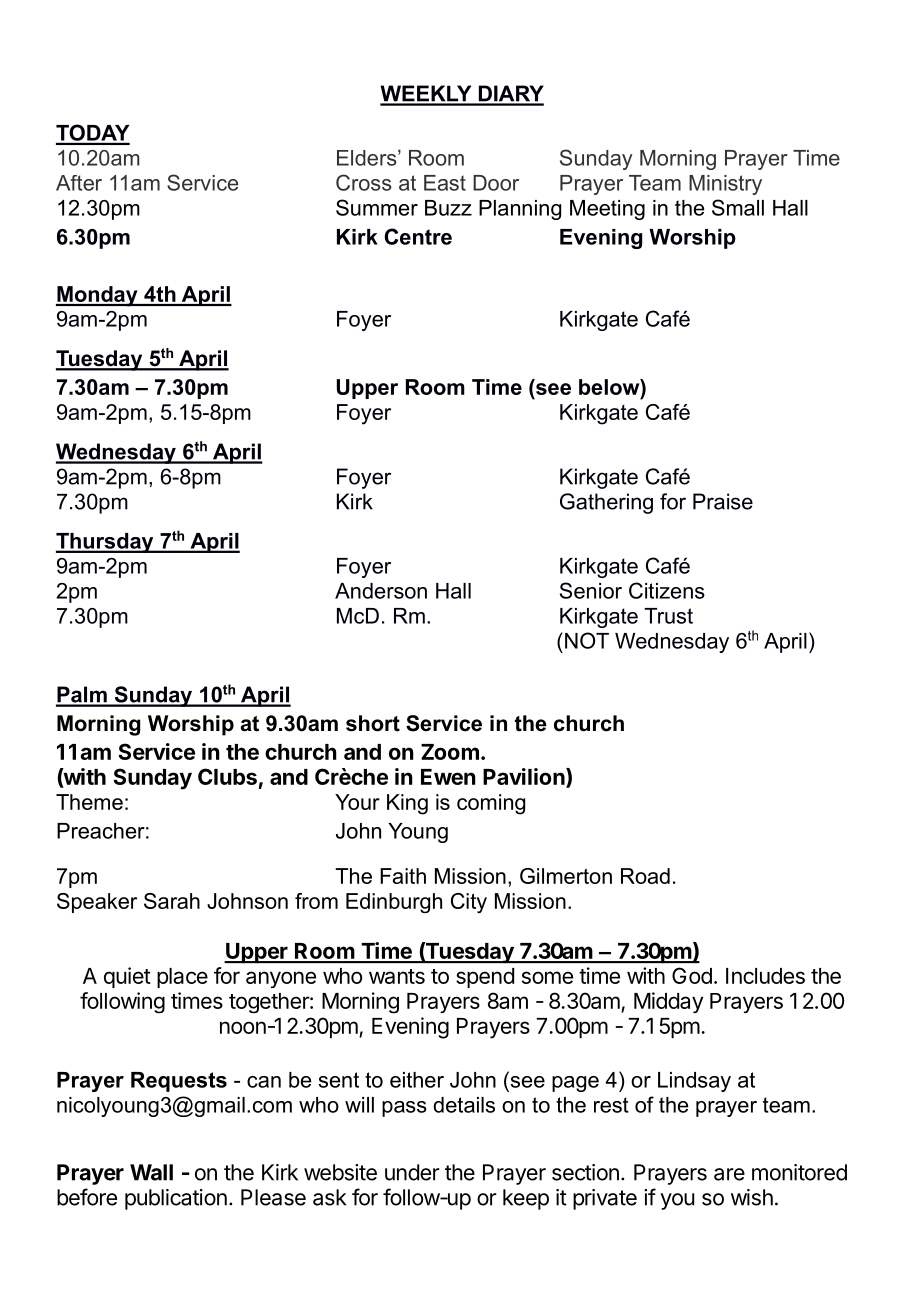 This screenshot has width=924, height=1308. What do you see at coordinates (381, 591) in the screenshot?
I see `Anderson` at bounding box center [381, 591].
